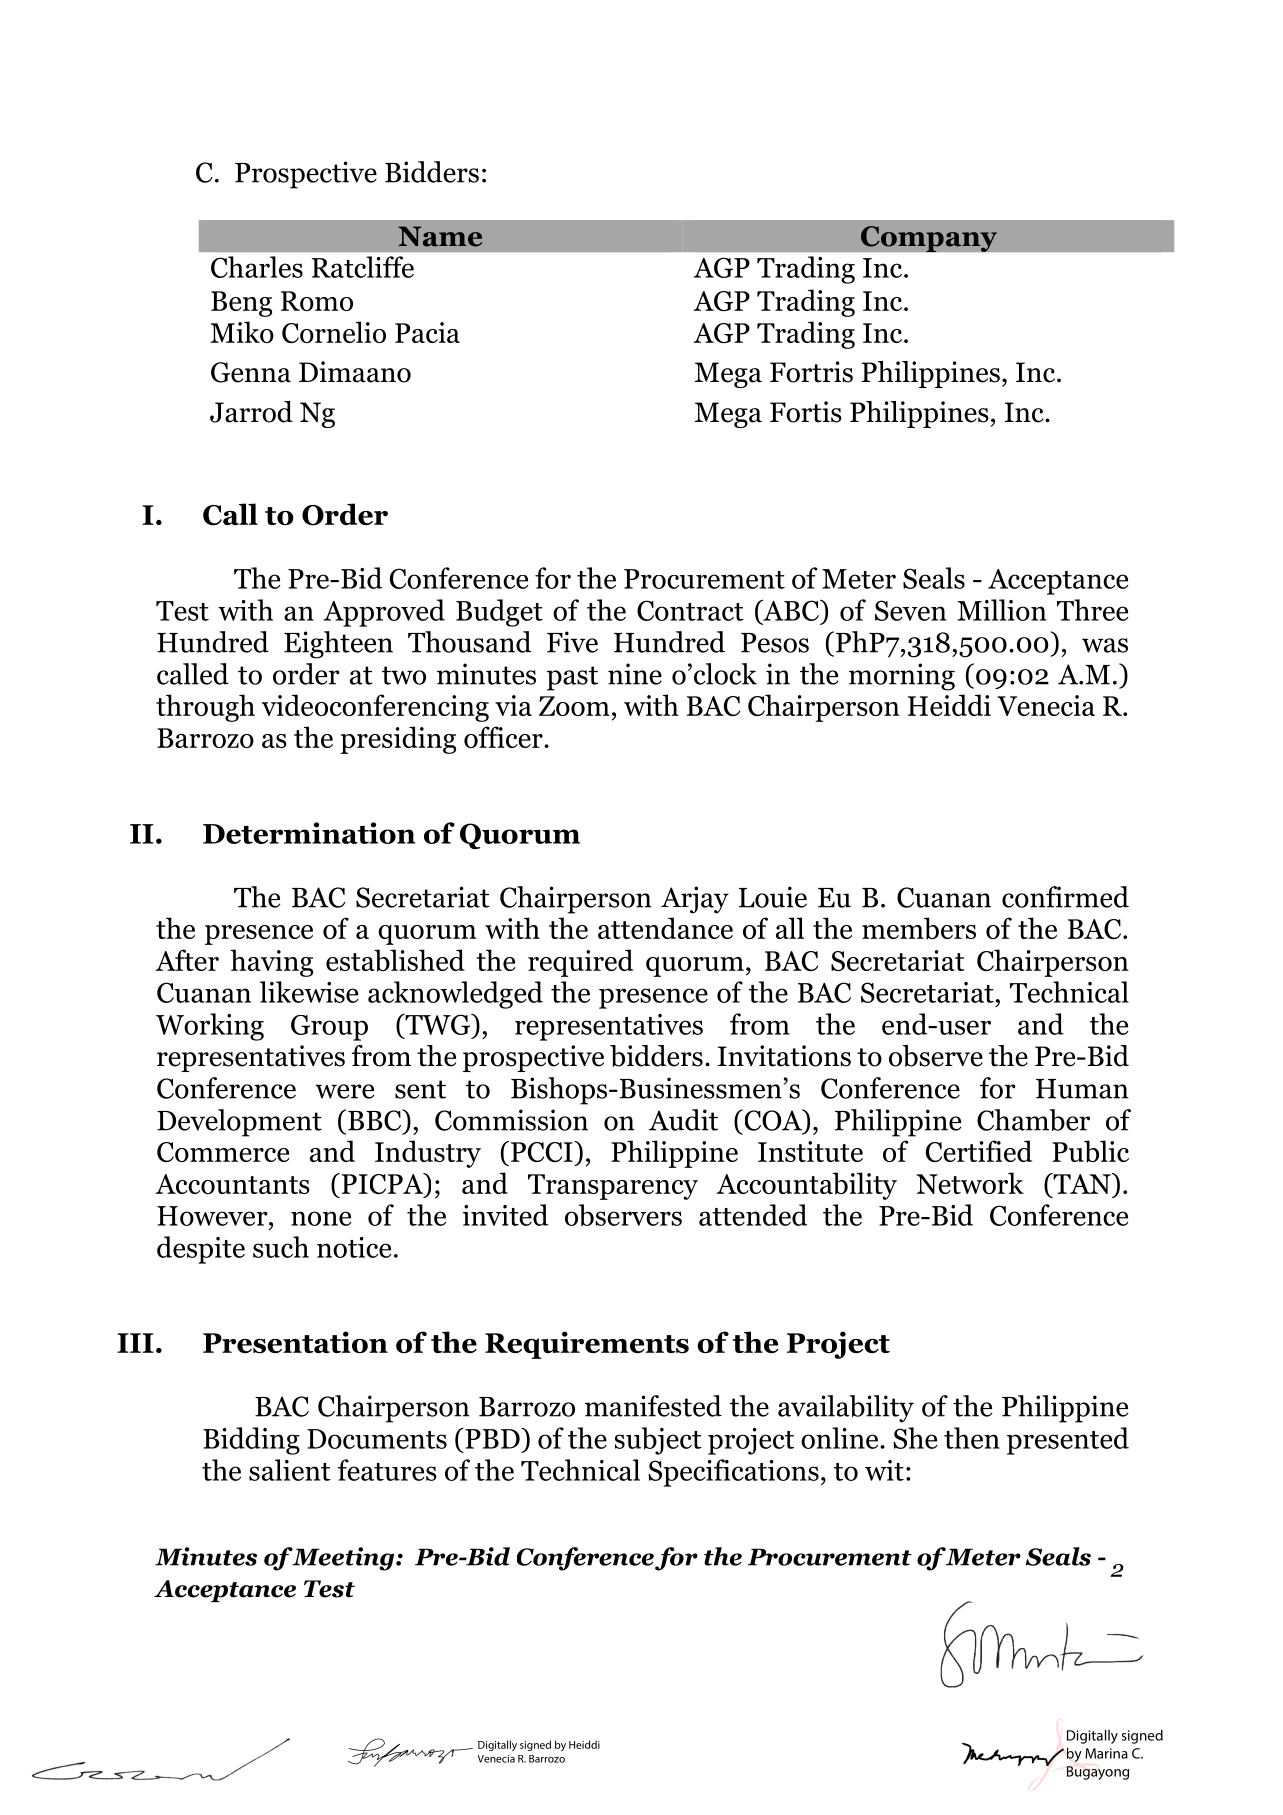 The height and width of the screenshot is (1815, 1283). What do you see at coordinates (929, 239) in the screenshot?
I see `Company` at bounding box center [929, 239].
